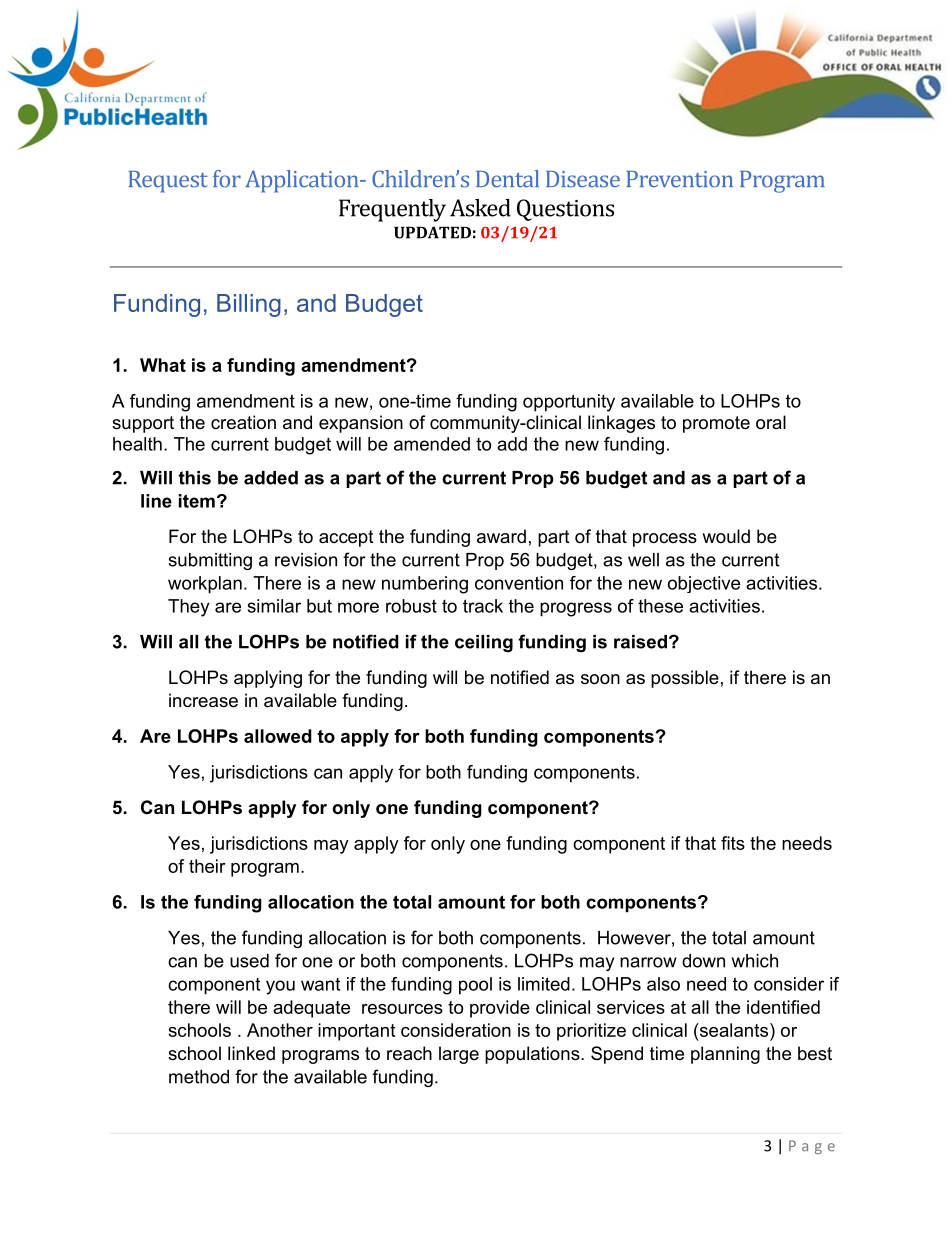 This document has height=1233, width=952. Describe the element at coordinates (207, 866) in the document. I see `their` at that location.
